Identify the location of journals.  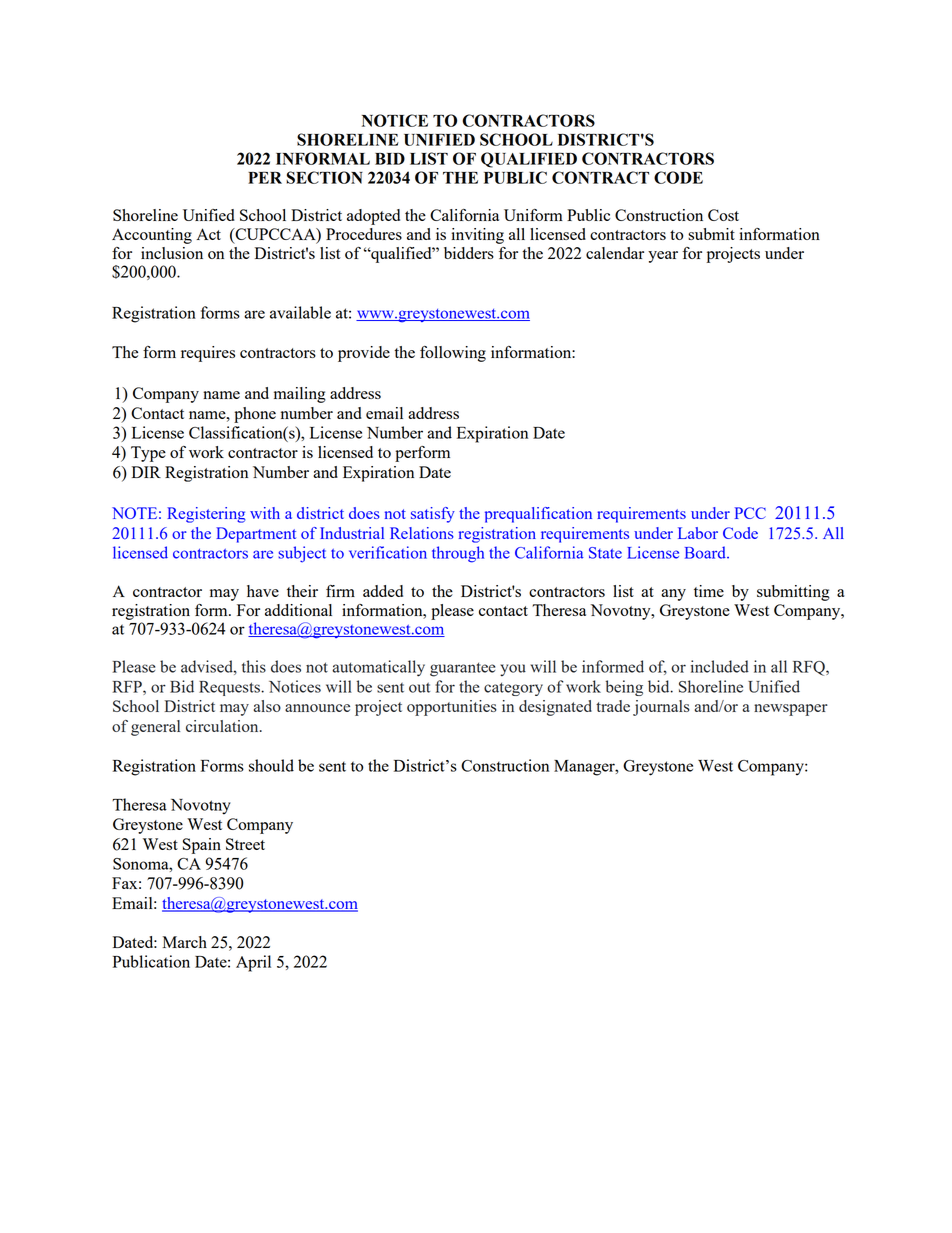
(661, 708).
